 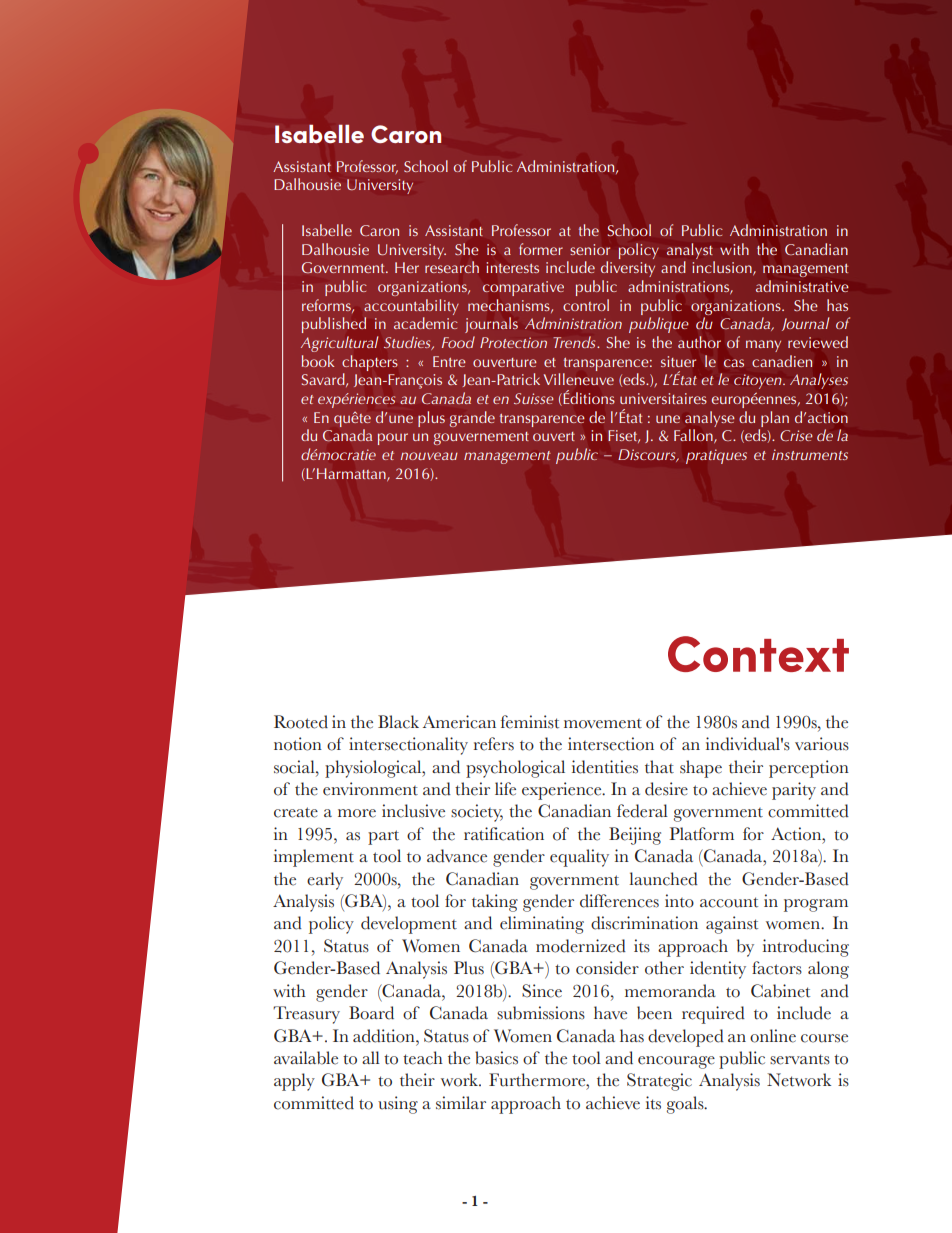 I want to click on instruments, so click(x=810, y=454).
